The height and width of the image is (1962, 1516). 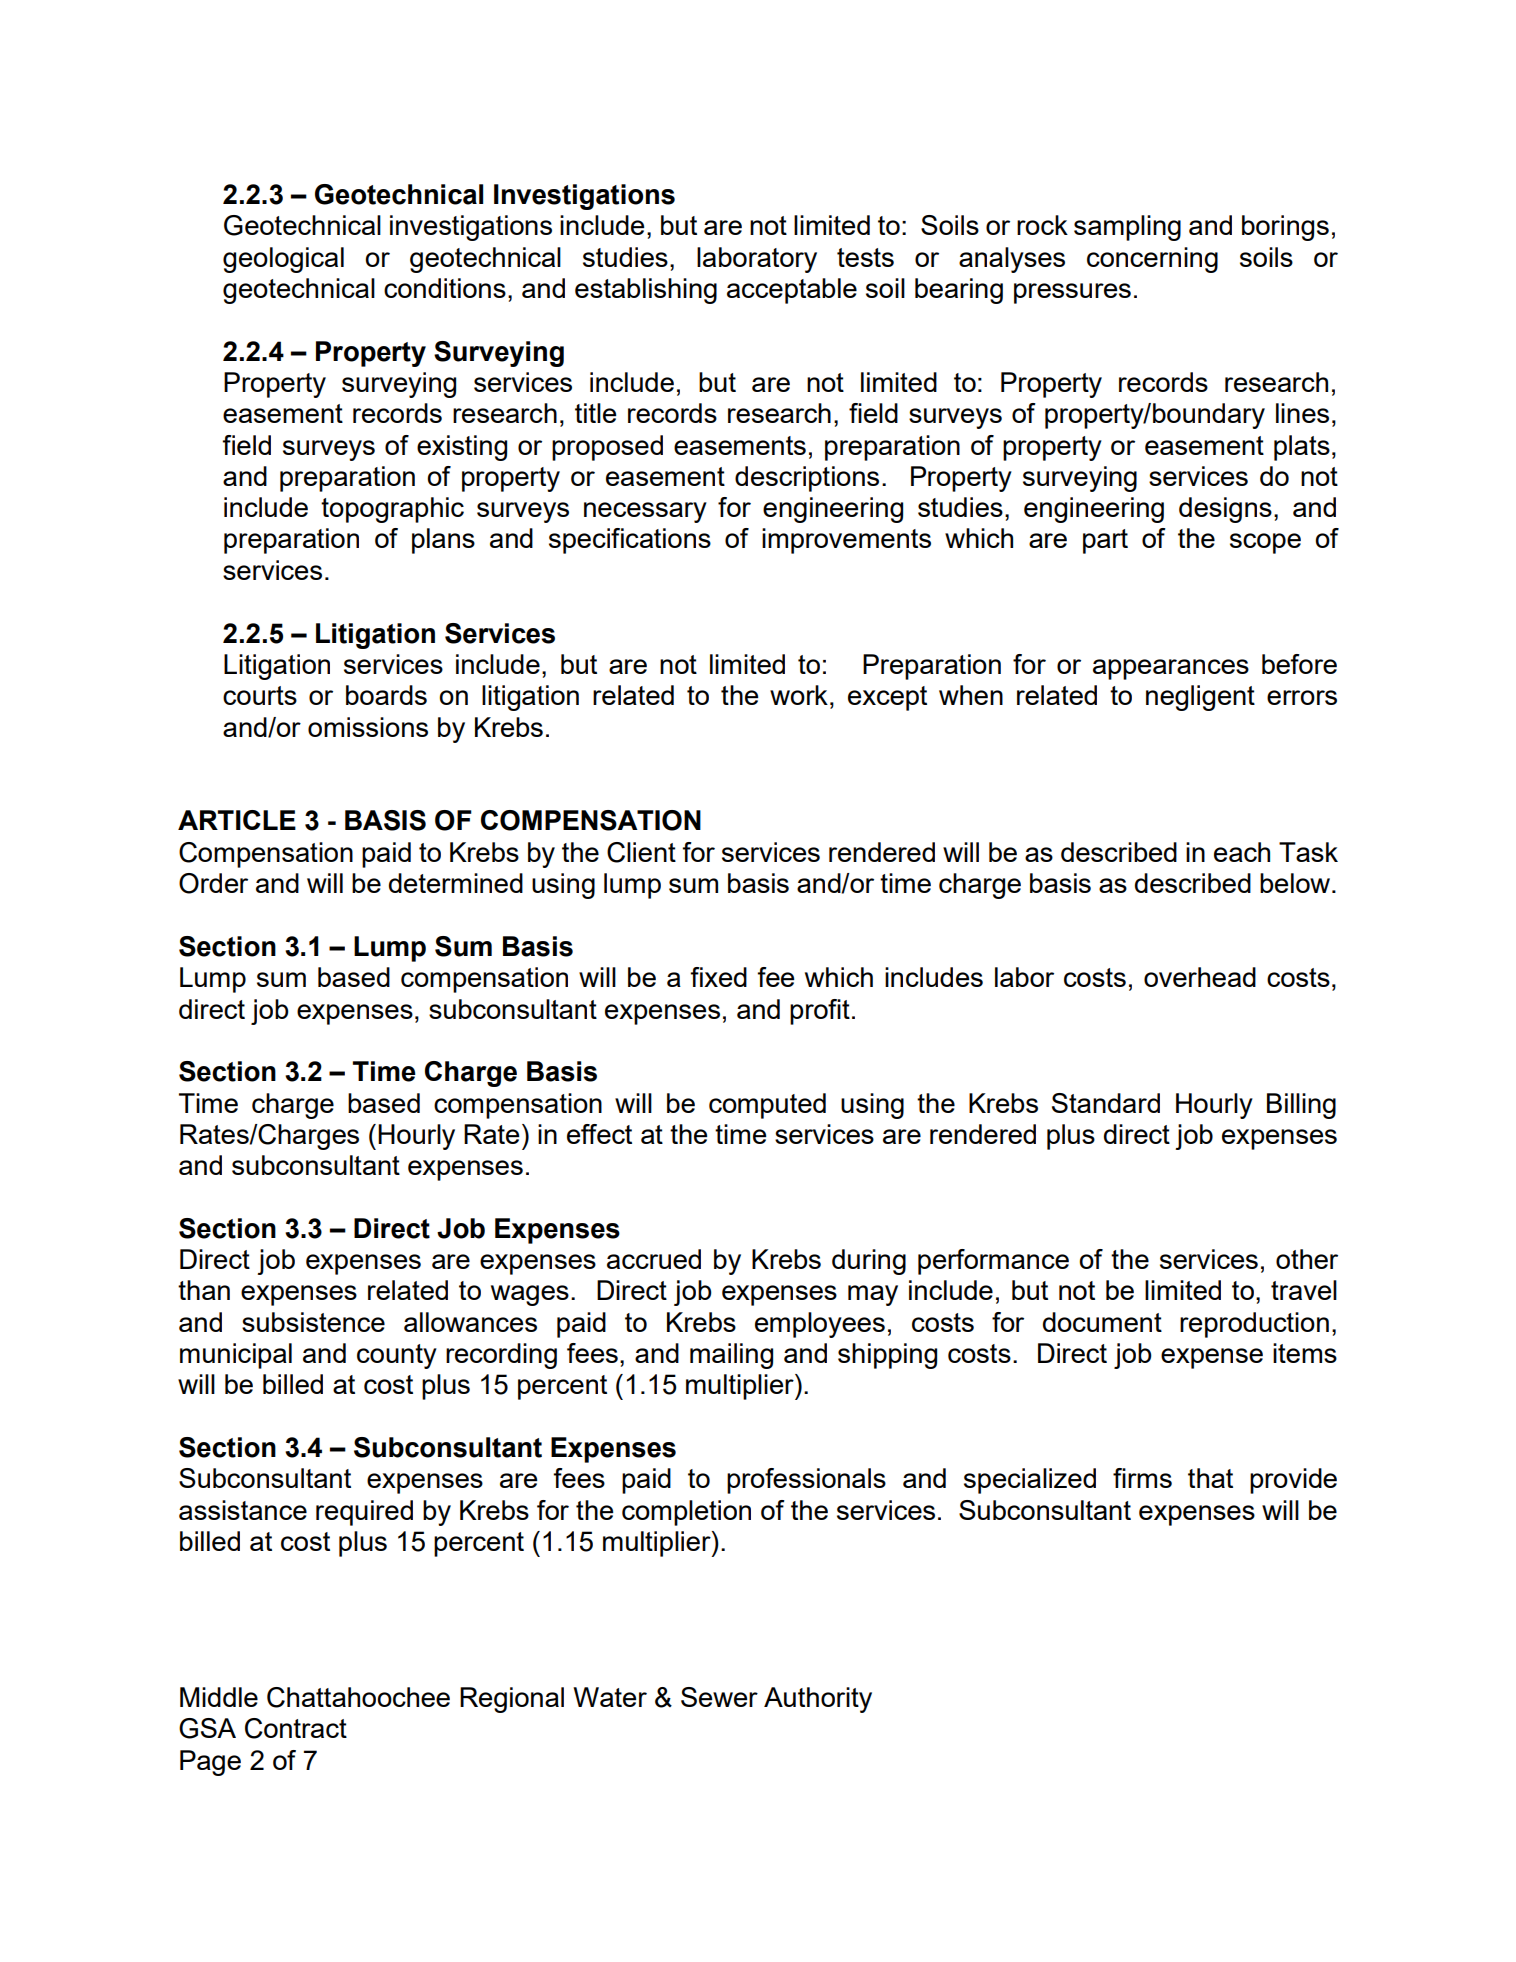 I want to click on Sewer, so click(x=719, y=1697).
